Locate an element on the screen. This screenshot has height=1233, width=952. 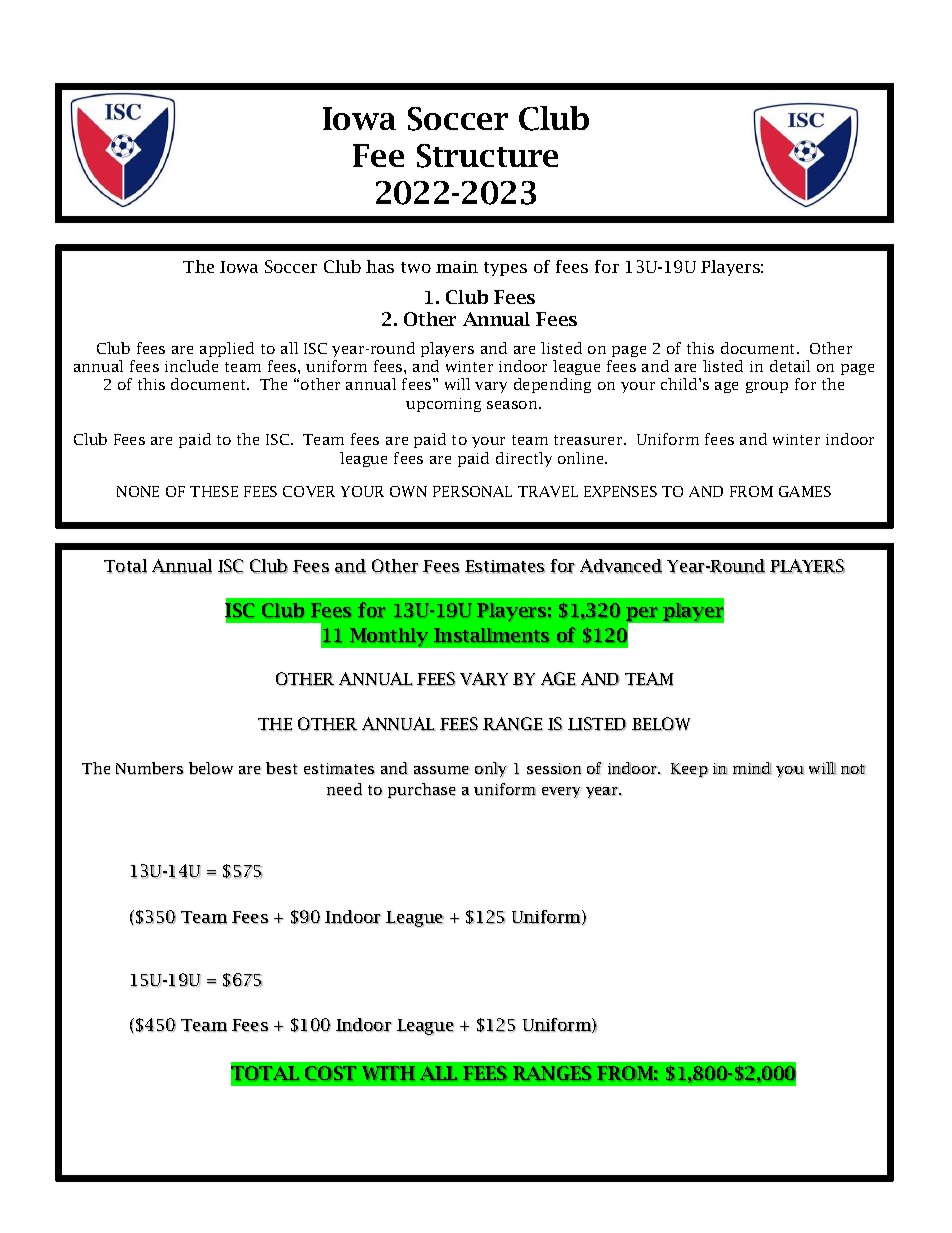
two is located at coordinates (416, 267).
